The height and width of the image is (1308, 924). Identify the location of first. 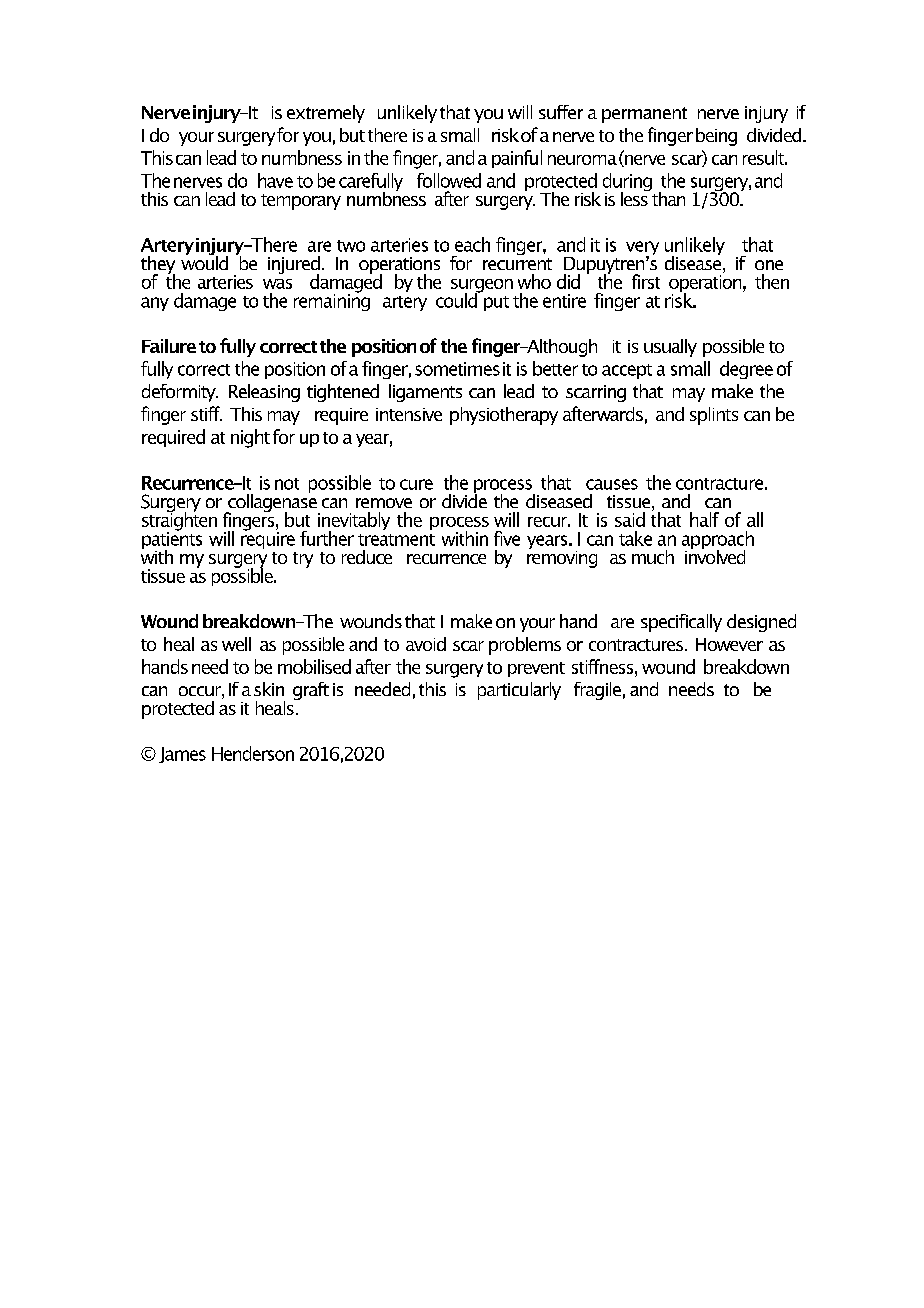
(646, 281).
